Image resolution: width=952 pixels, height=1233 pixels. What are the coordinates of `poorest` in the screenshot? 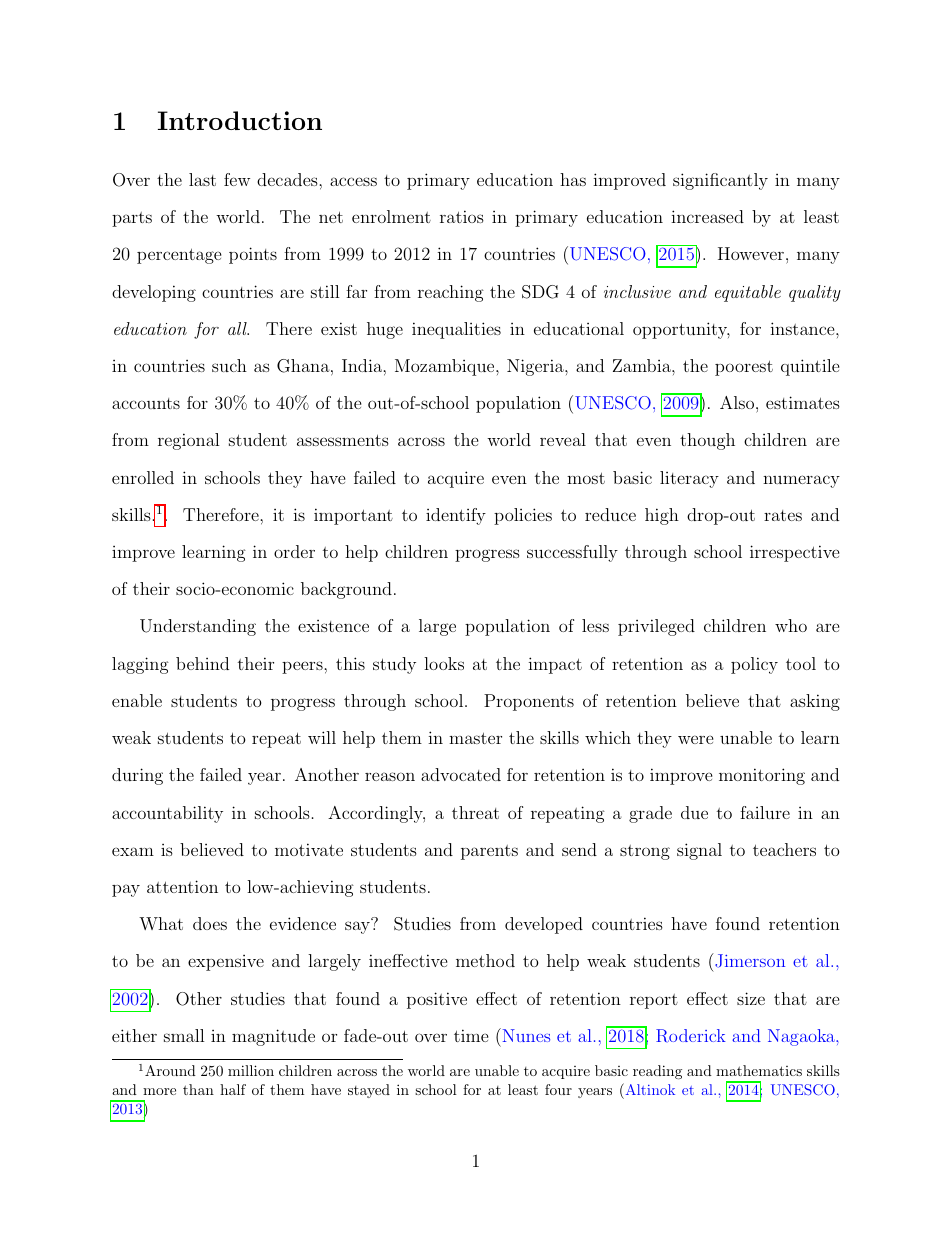 It's located at (744, 368).
